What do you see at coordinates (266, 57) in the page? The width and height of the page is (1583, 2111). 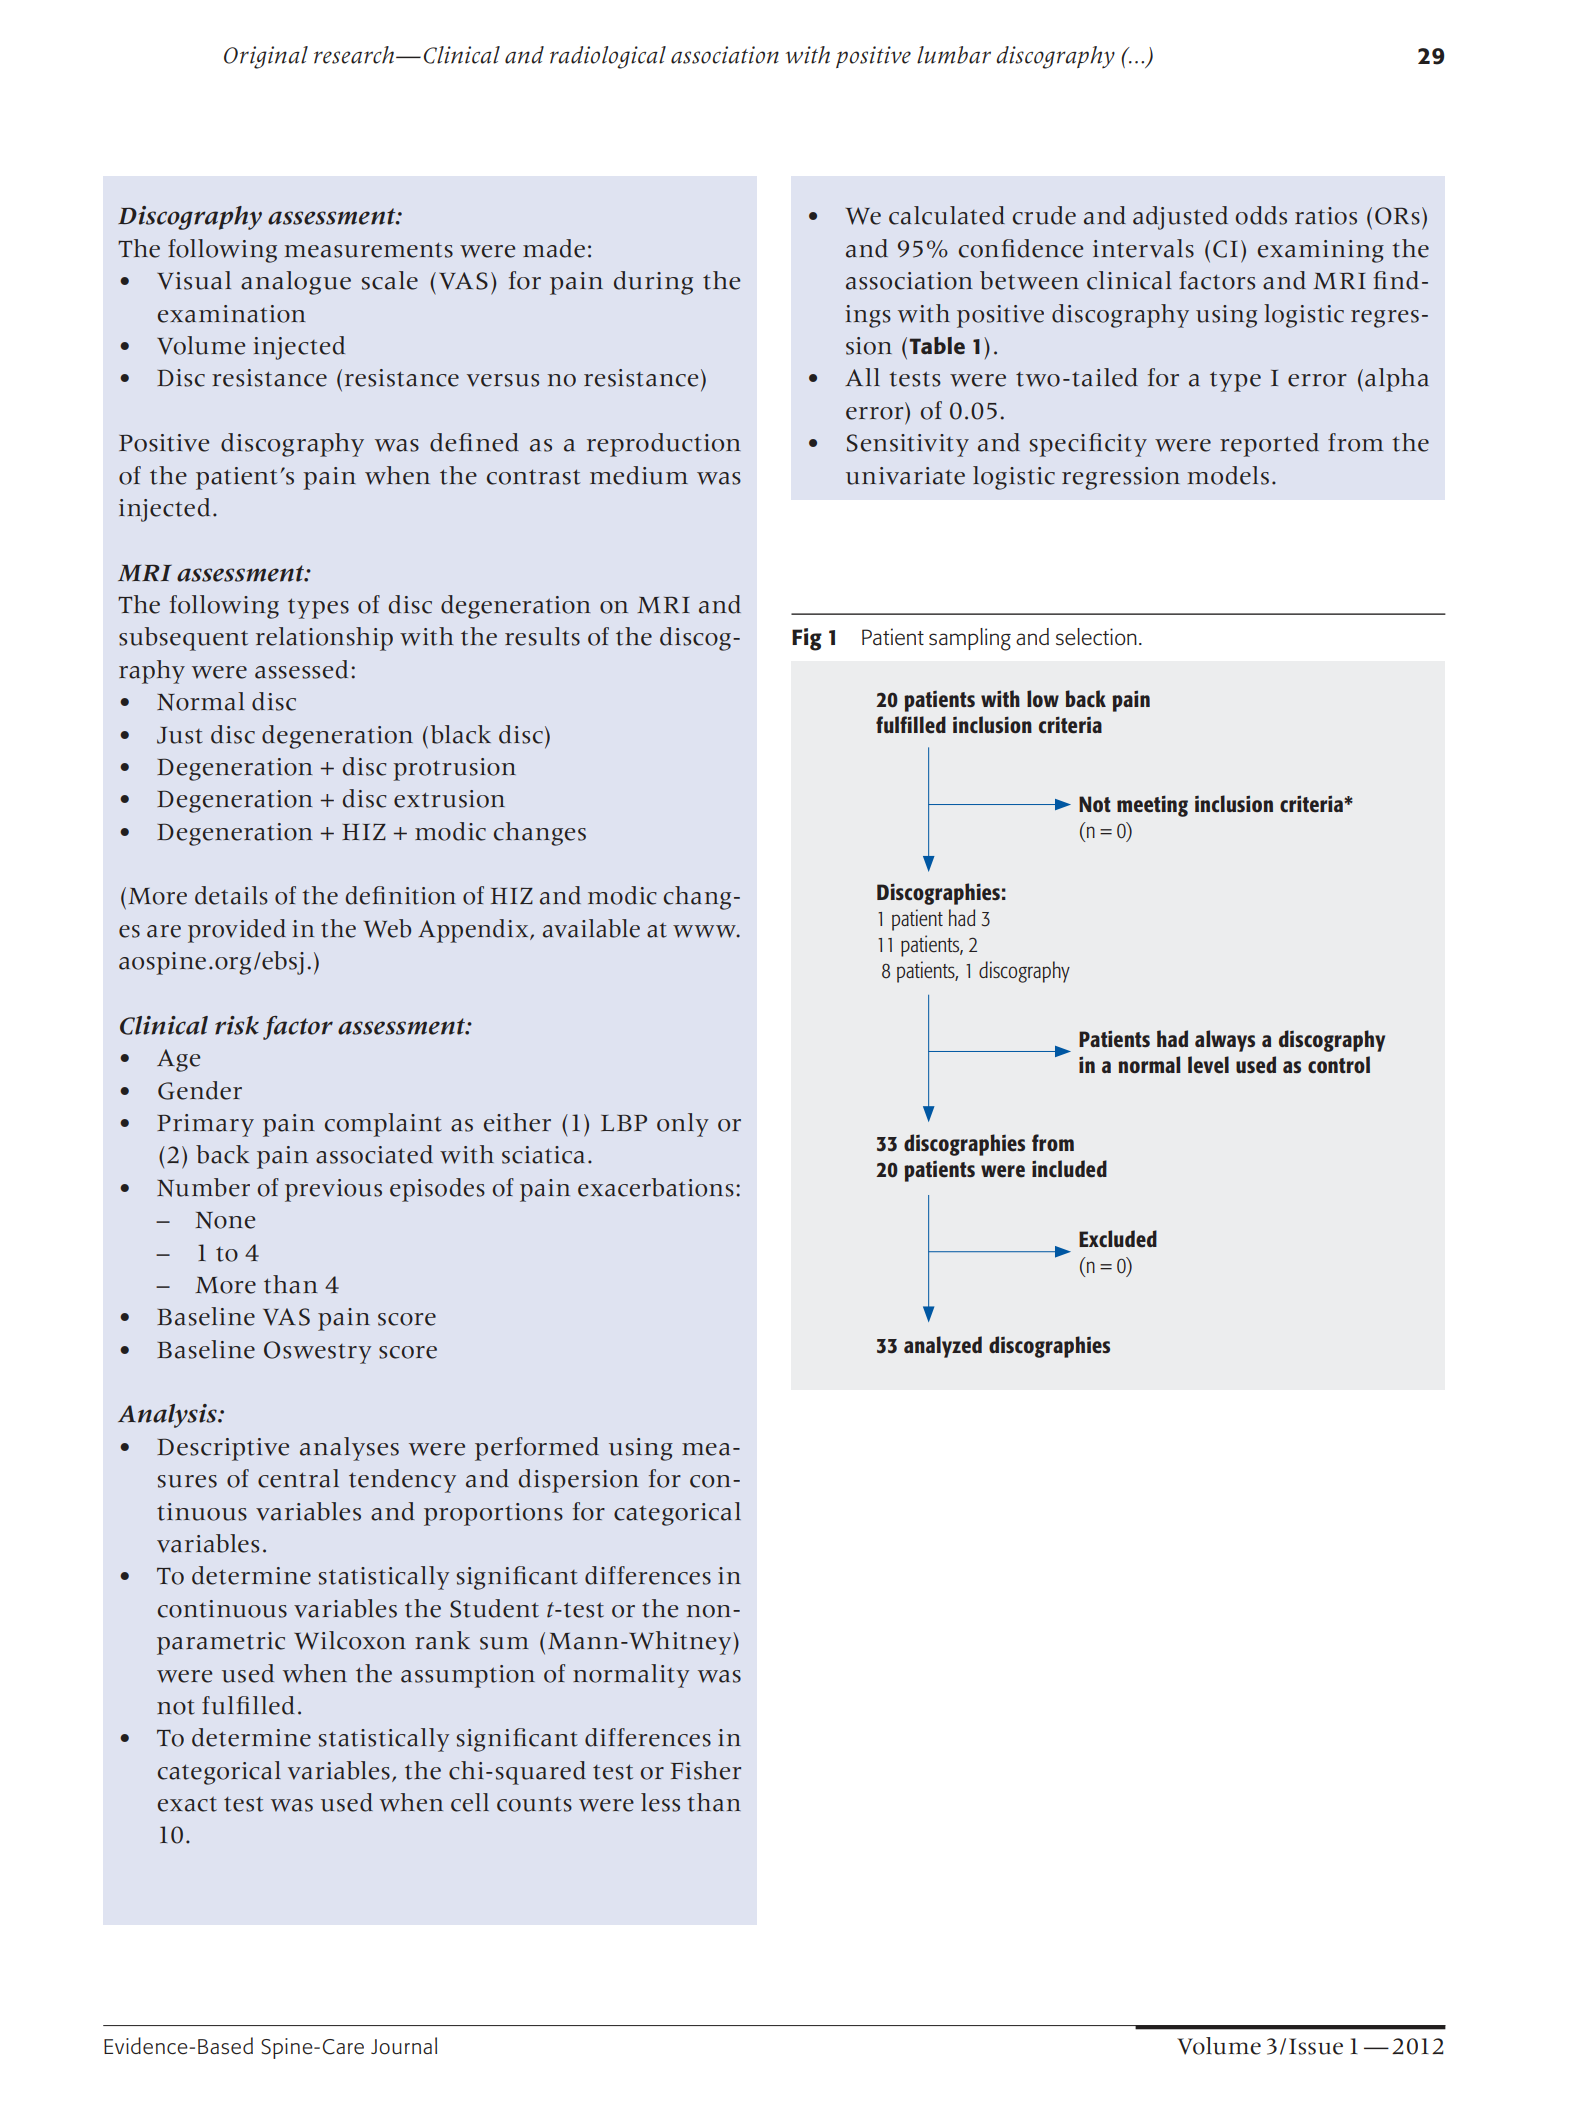 I see `Original` at bounding box center [266, 57].
